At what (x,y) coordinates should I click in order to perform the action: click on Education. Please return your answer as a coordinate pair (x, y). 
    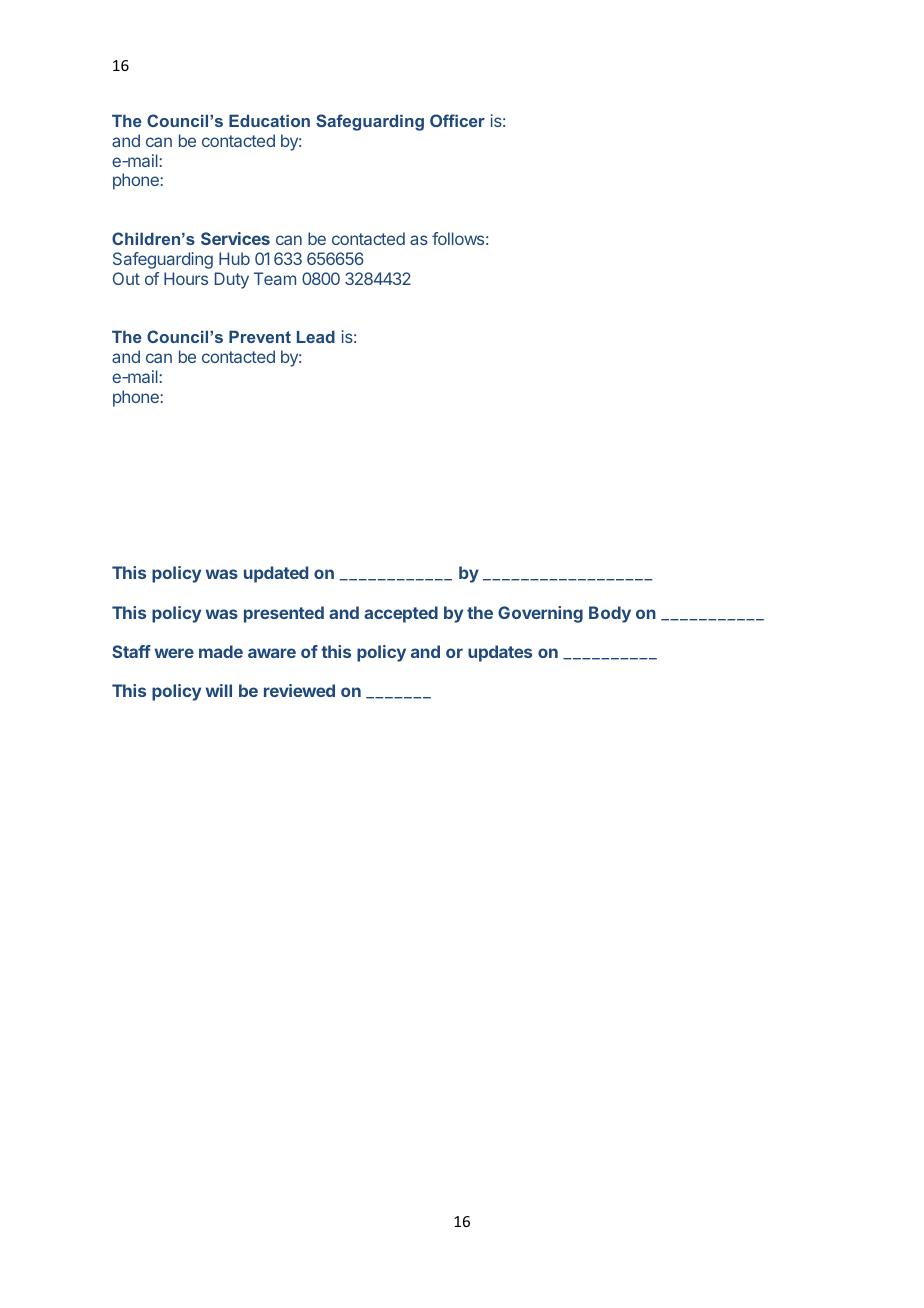
    Looking at the image, I should click on (269, 120).
